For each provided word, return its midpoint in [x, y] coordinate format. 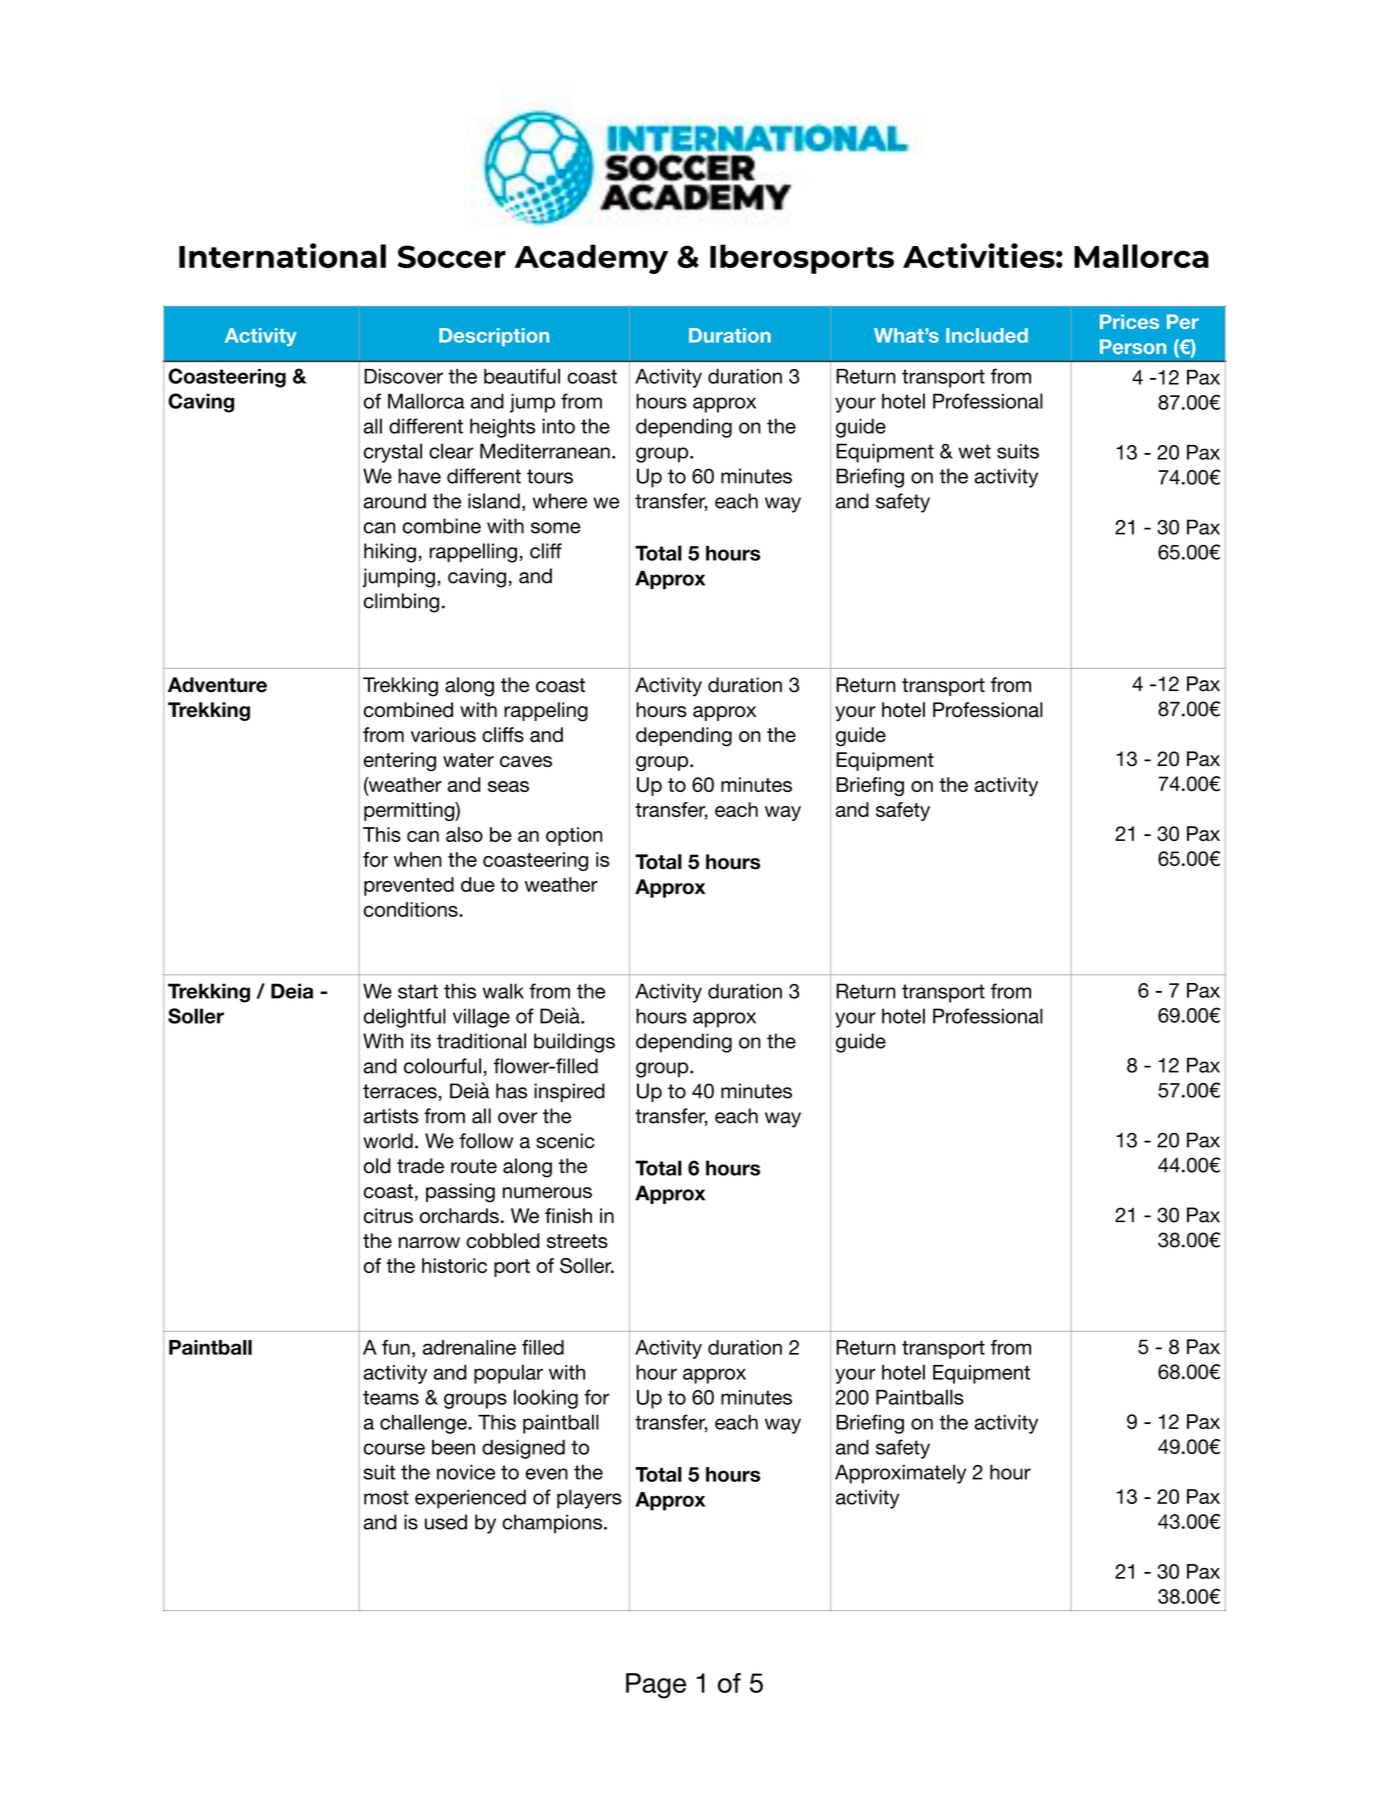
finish [568, 1216]
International [282, 255]
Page [656, 1686]
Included [987, 335]
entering [400, 761]
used [446, 1522]
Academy [591, 259]
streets [577, 1241]
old [377, 1166]
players [589, 1499]
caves [526, 761]
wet [974, 451]
